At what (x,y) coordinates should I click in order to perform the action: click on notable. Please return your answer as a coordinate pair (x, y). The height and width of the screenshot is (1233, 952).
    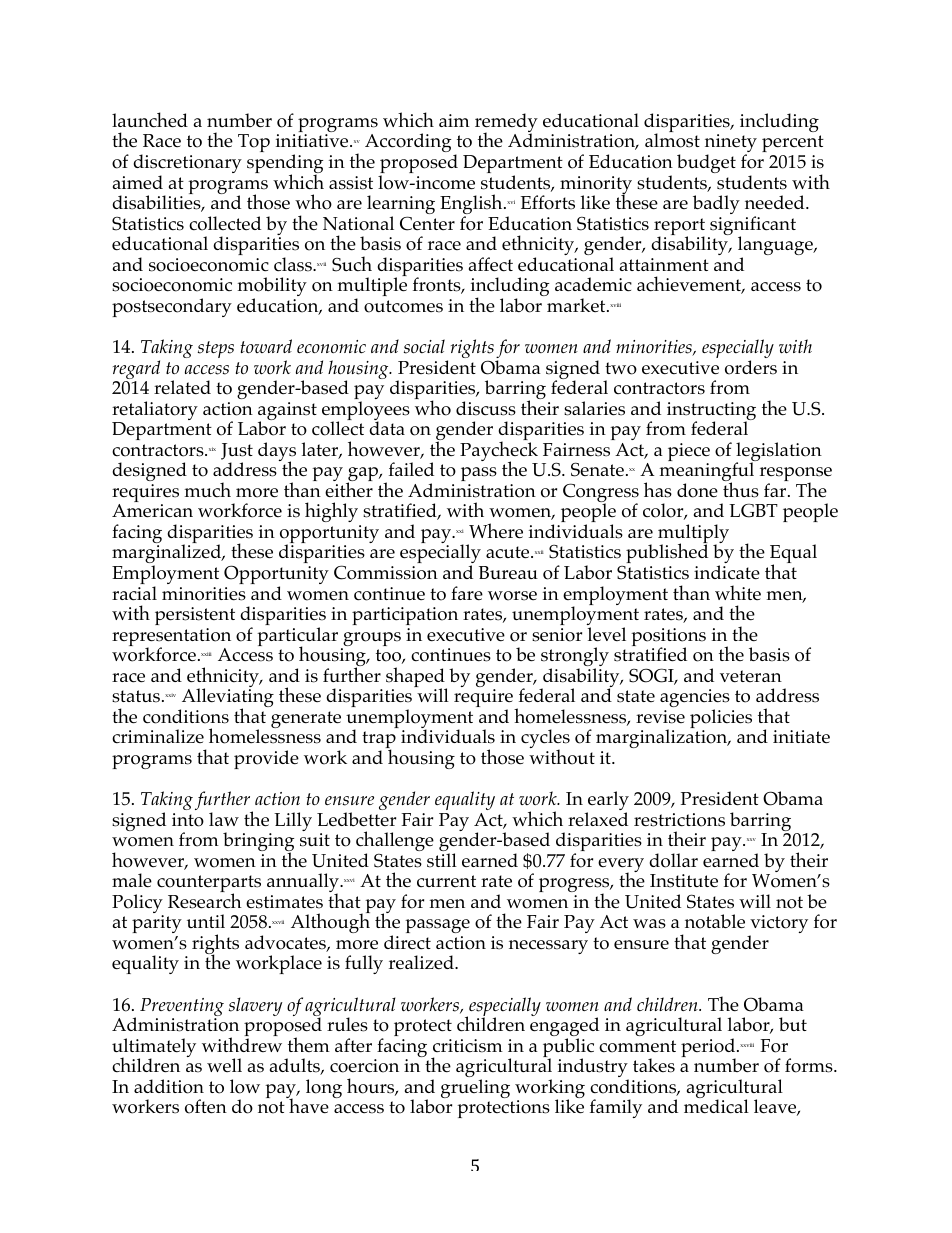
    Looking at the image, I should click on (715, 921).
